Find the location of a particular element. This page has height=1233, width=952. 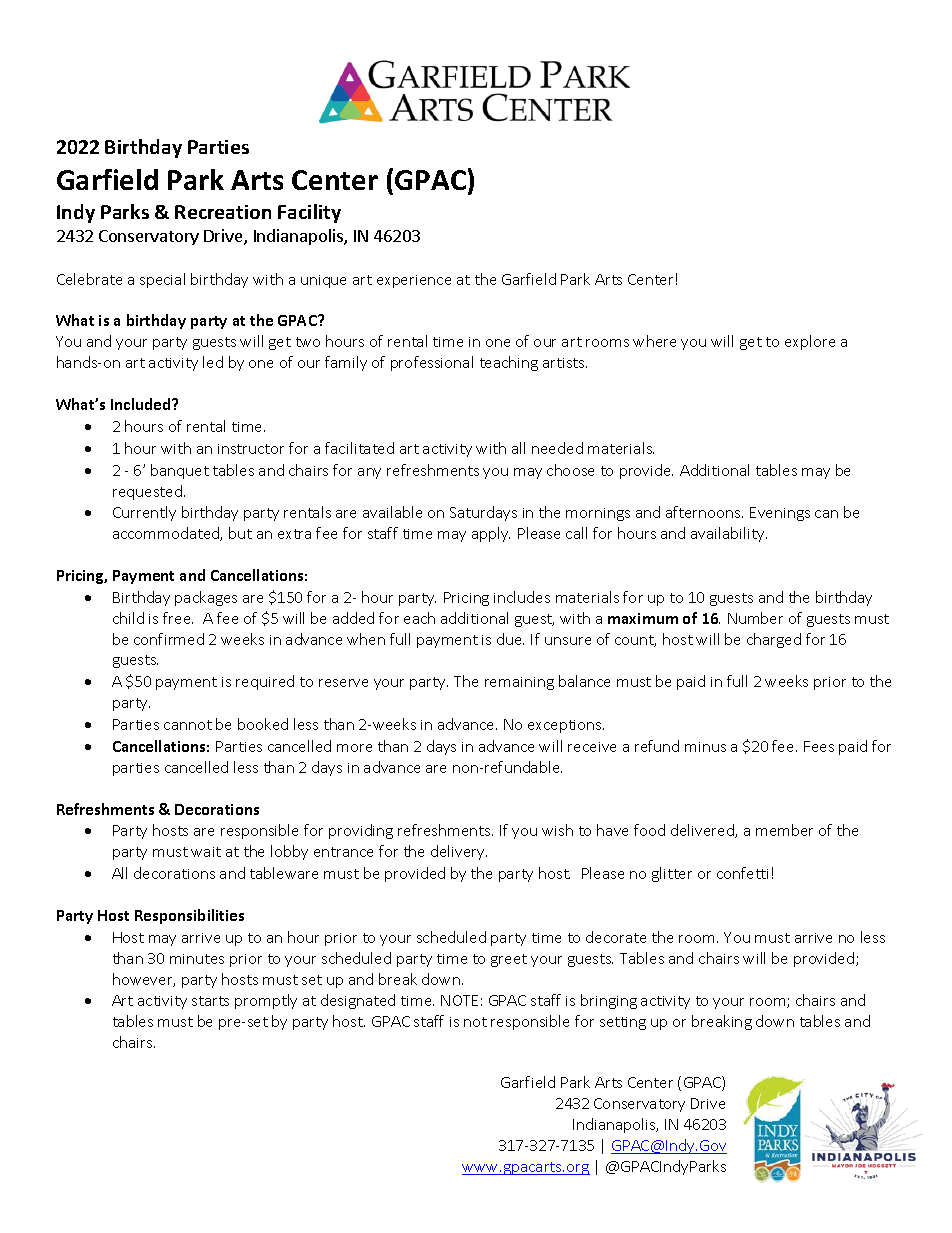

Recreation is located at coordinates (223, 212).
